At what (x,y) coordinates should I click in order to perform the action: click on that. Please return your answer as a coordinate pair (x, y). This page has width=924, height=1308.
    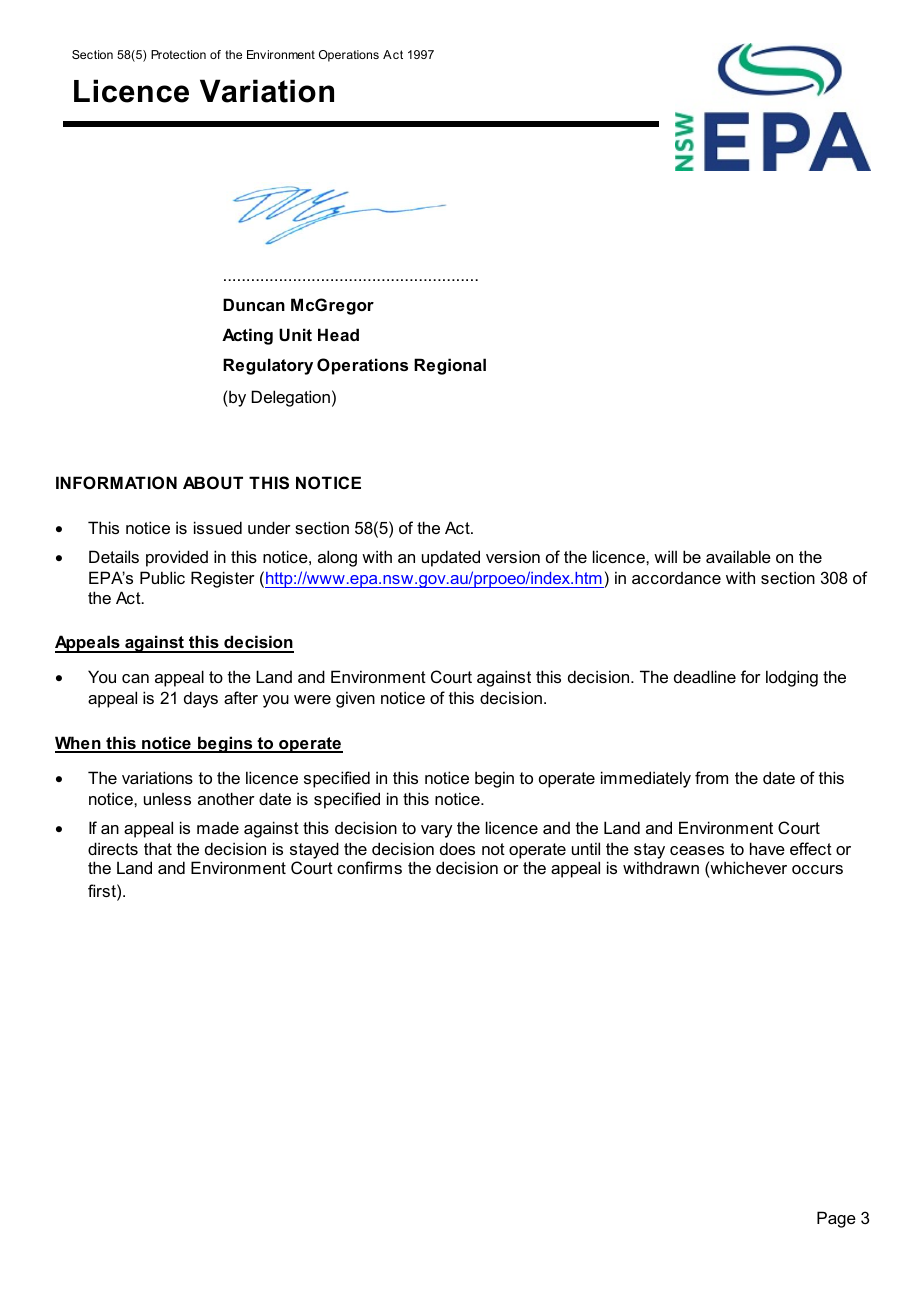
    Looking at the image, I should click on (158, 848).
